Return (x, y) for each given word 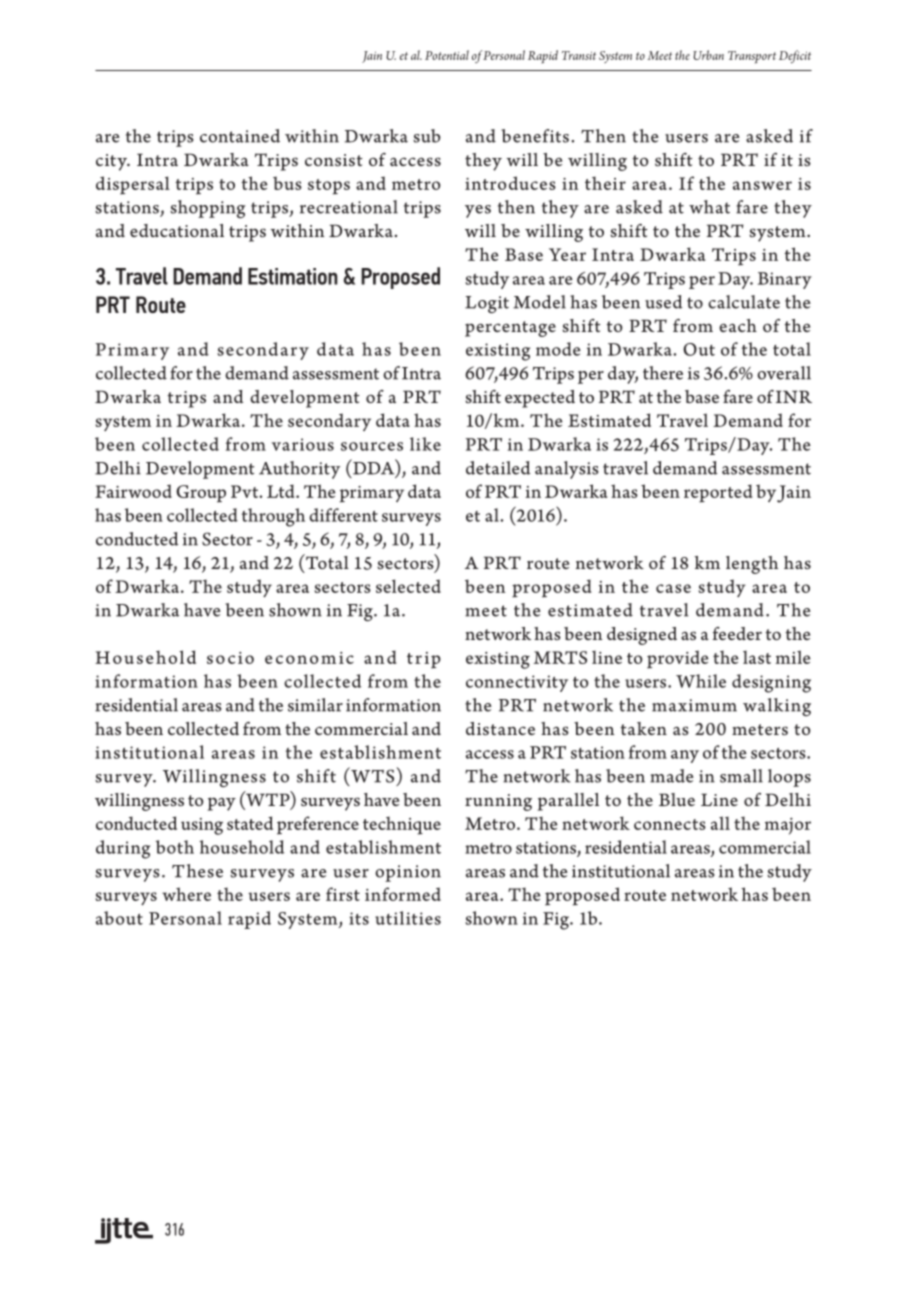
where (186, 894)
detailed (498, 468)
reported (718, 493)
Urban (708, 55)
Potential (447, 55)
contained (240, 136)
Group (201, 494)
